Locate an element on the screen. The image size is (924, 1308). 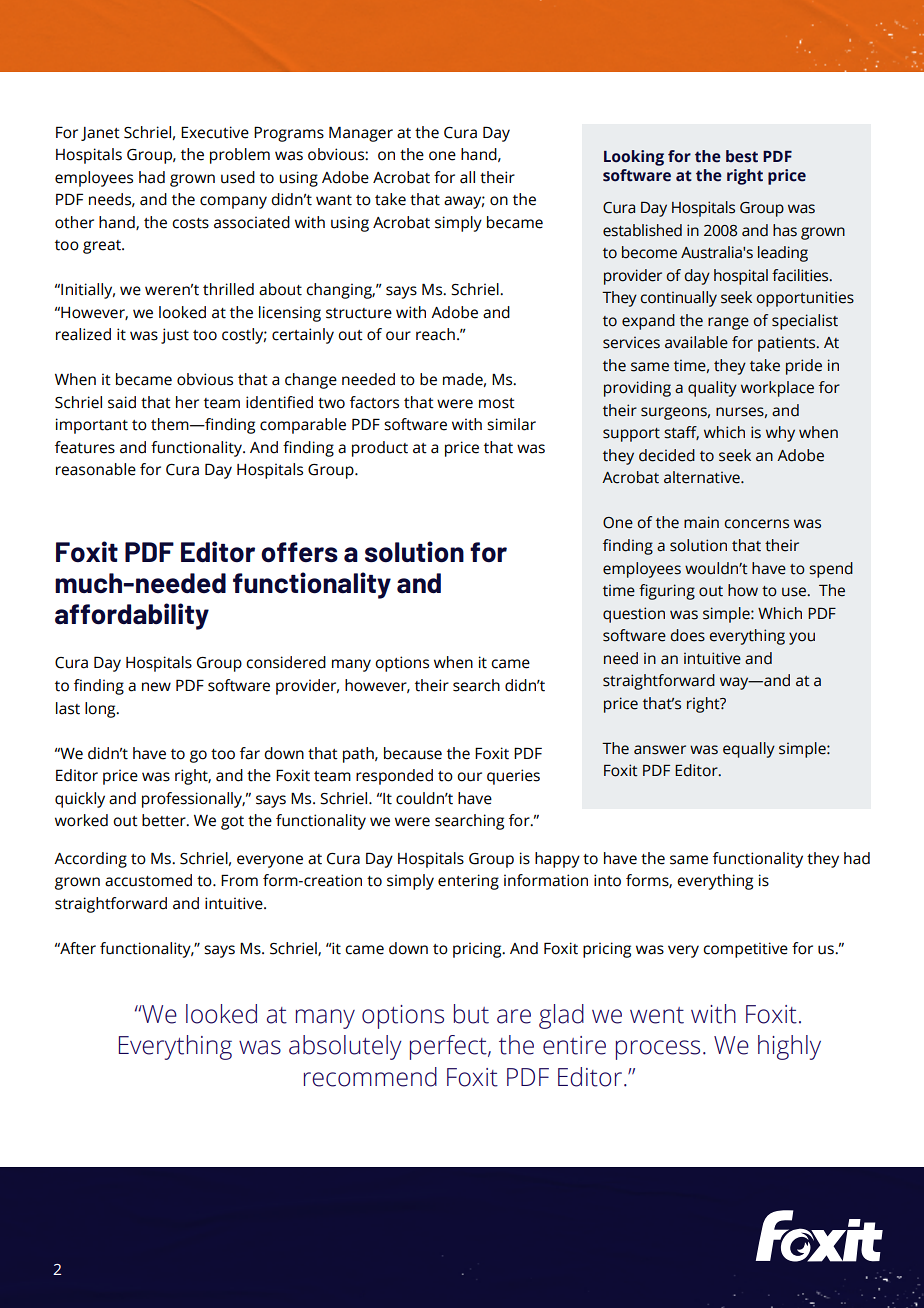
absolutely is located at coordinates (345, 1047).
